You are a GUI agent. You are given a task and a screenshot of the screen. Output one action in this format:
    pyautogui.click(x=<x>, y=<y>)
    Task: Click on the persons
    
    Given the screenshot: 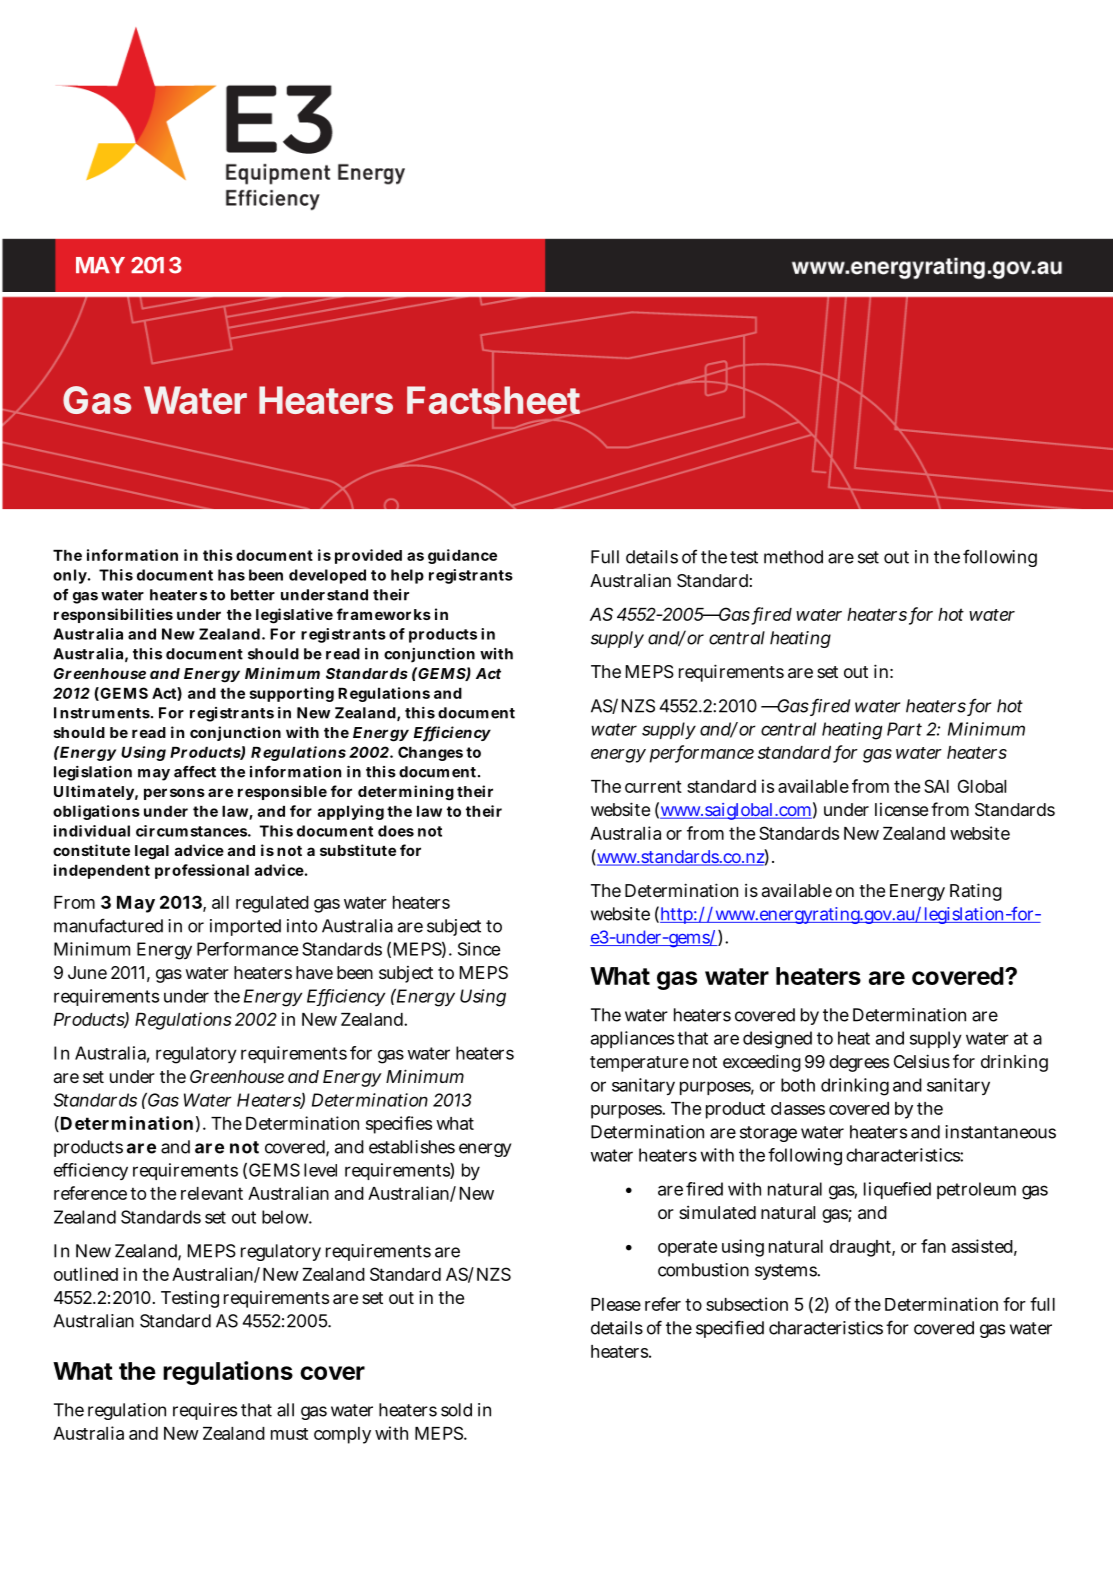 What is the action you would take?
    pyautogui.click(x=174, y=794)
